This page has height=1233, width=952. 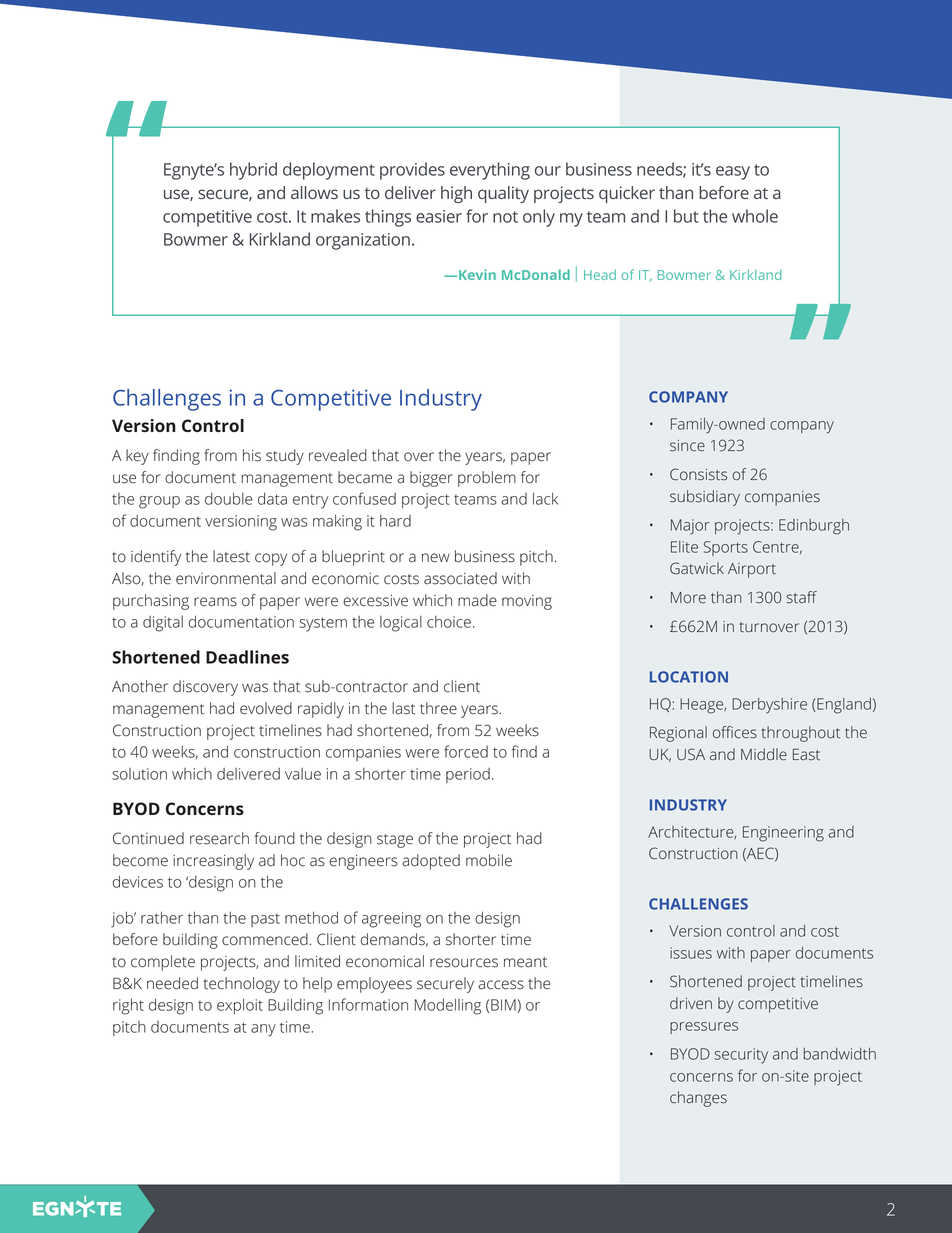 I want to click on exploit, so click(x=240, y=1006).
